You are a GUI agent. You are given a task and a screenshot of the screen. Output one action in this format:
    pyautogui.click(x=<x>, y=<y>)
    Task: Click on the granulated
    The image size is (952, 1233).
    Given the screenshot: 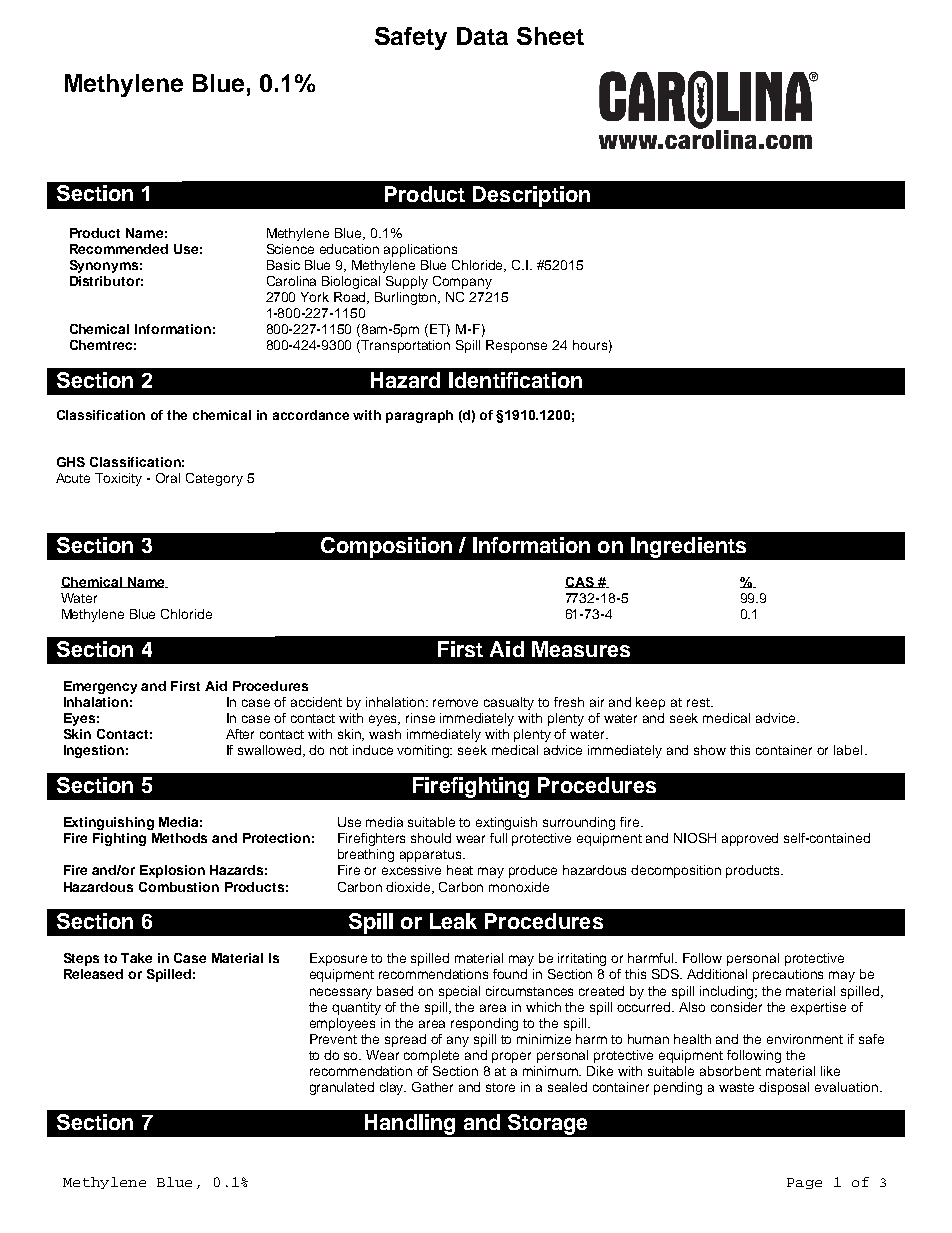 What is the action you would take?
    pyautogui.click(x=342, y=1088)
